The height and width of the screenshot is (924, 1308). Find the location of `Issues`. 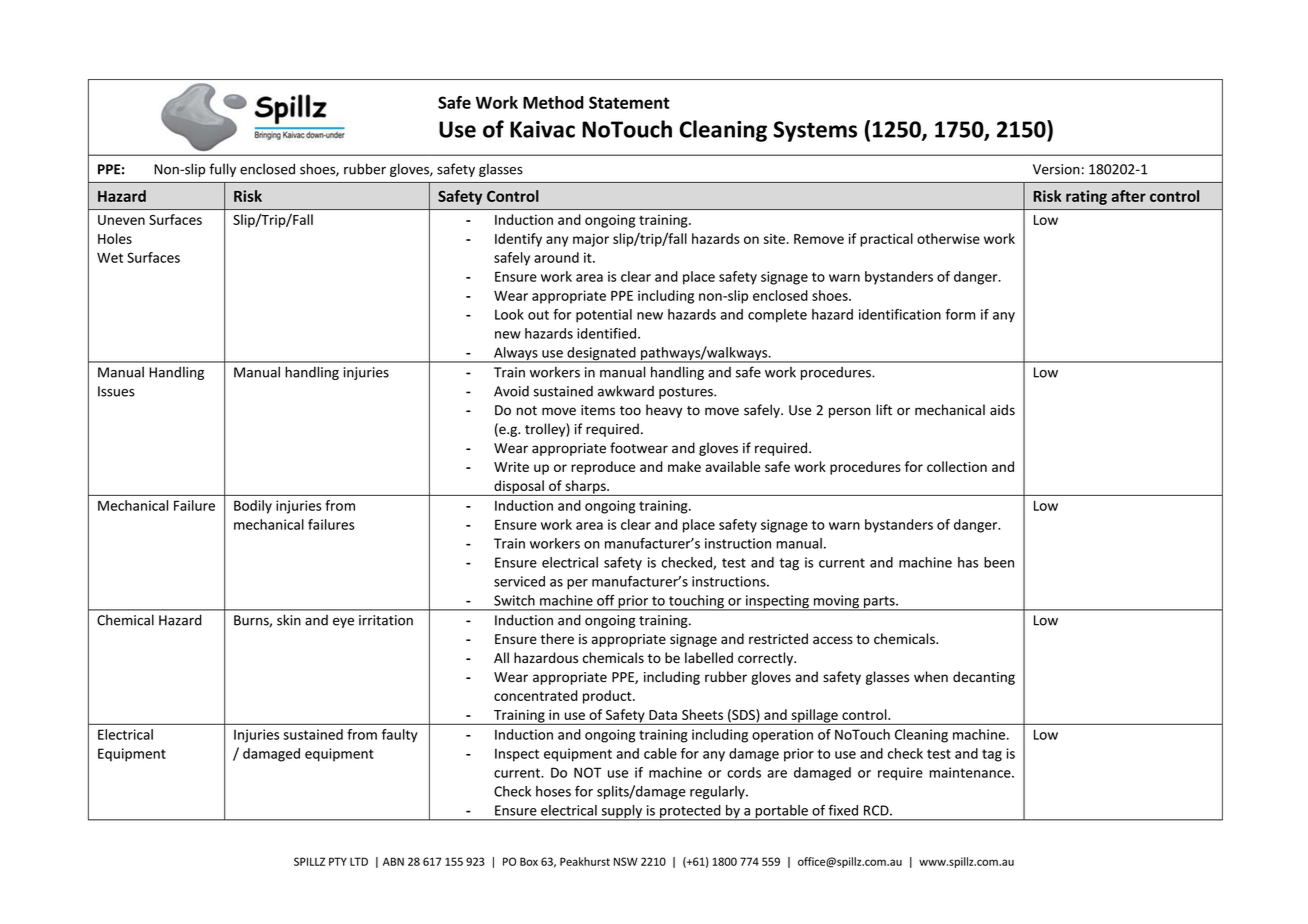

Issues is located at coordinates (116, 391).
